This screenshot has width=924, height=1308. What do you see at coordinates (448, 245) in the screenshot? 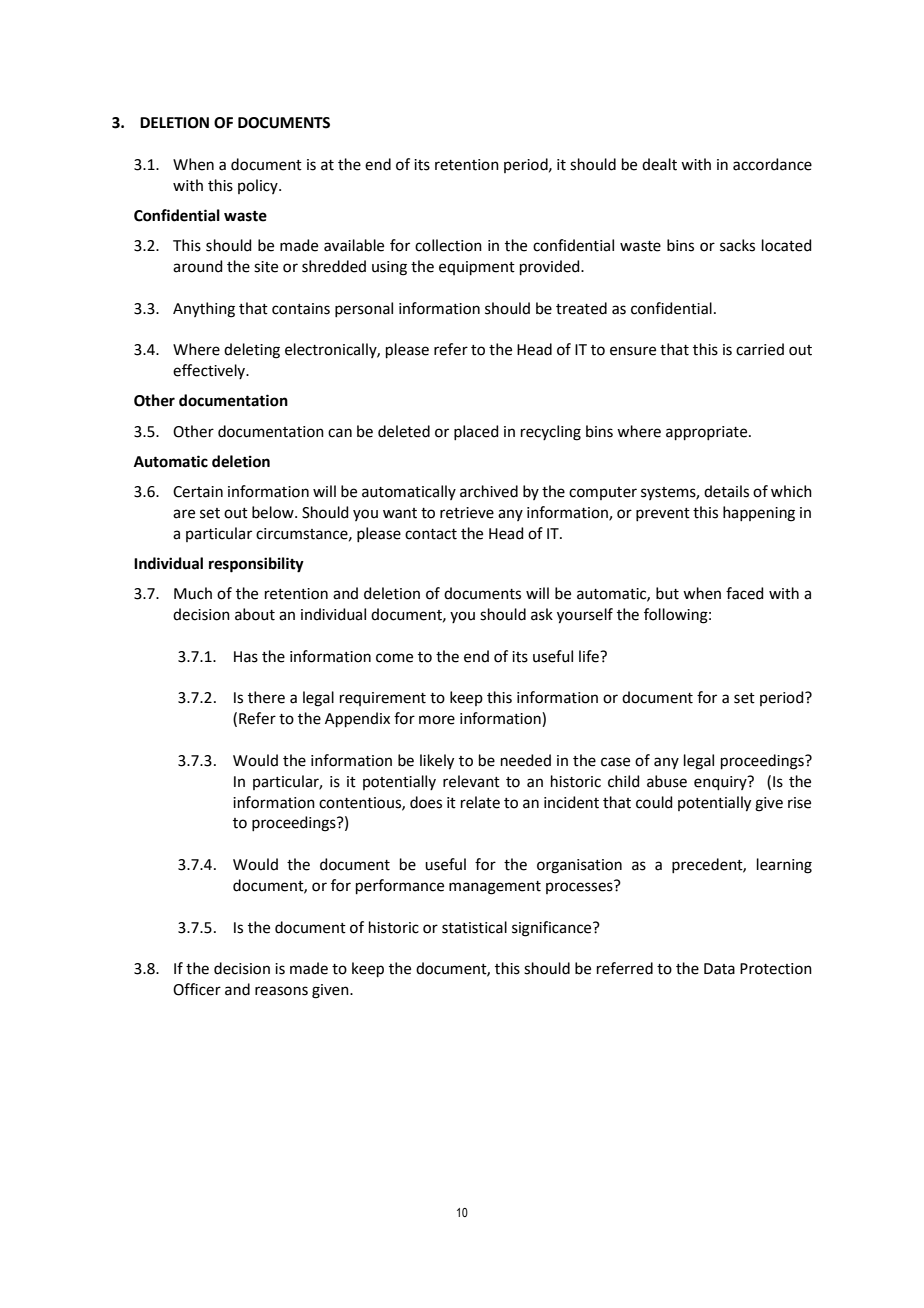
I see `collection` at bounding box center [448, 245].
